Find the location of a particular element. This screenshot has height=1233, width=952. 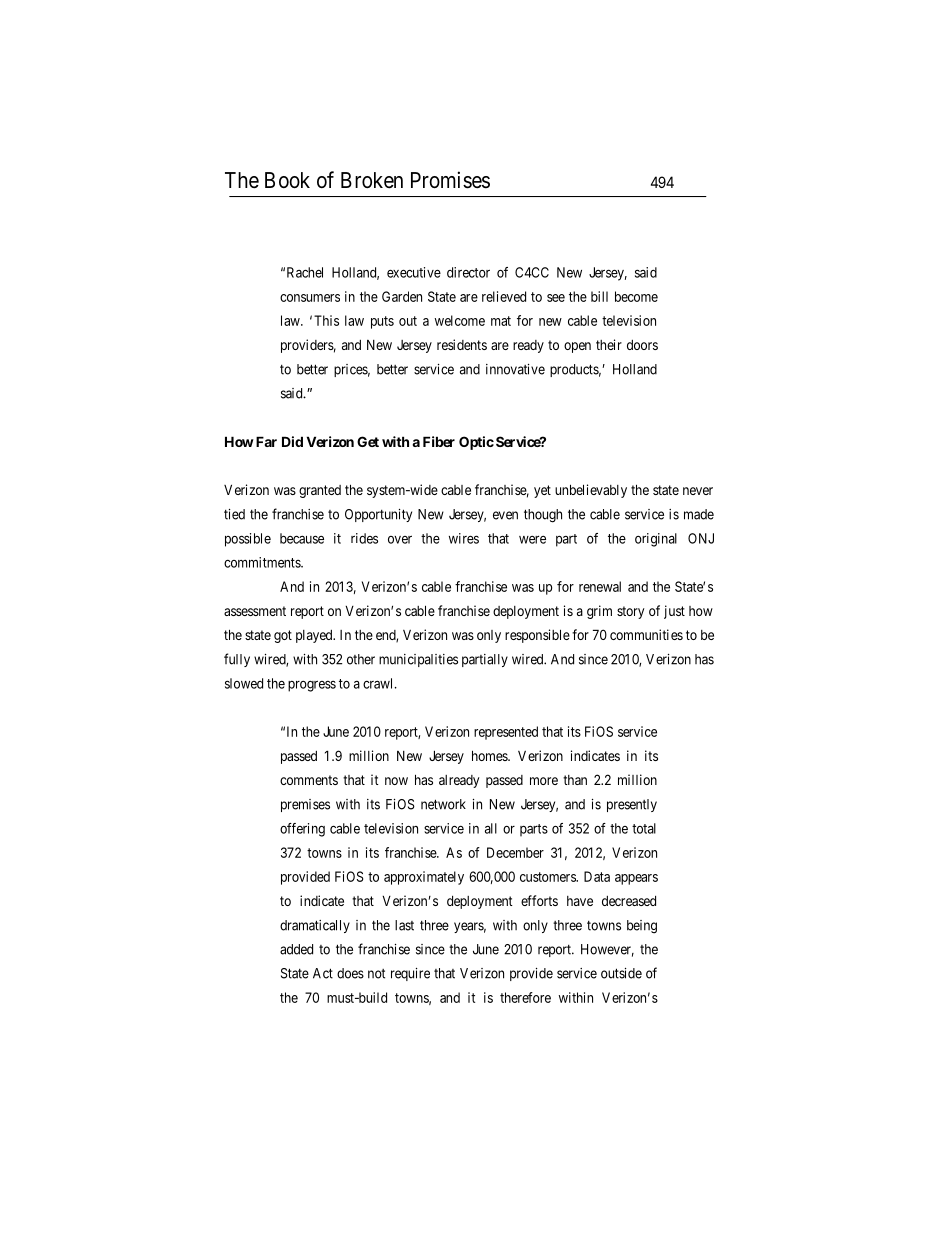

commitments is located at coordinates (263, 562).
